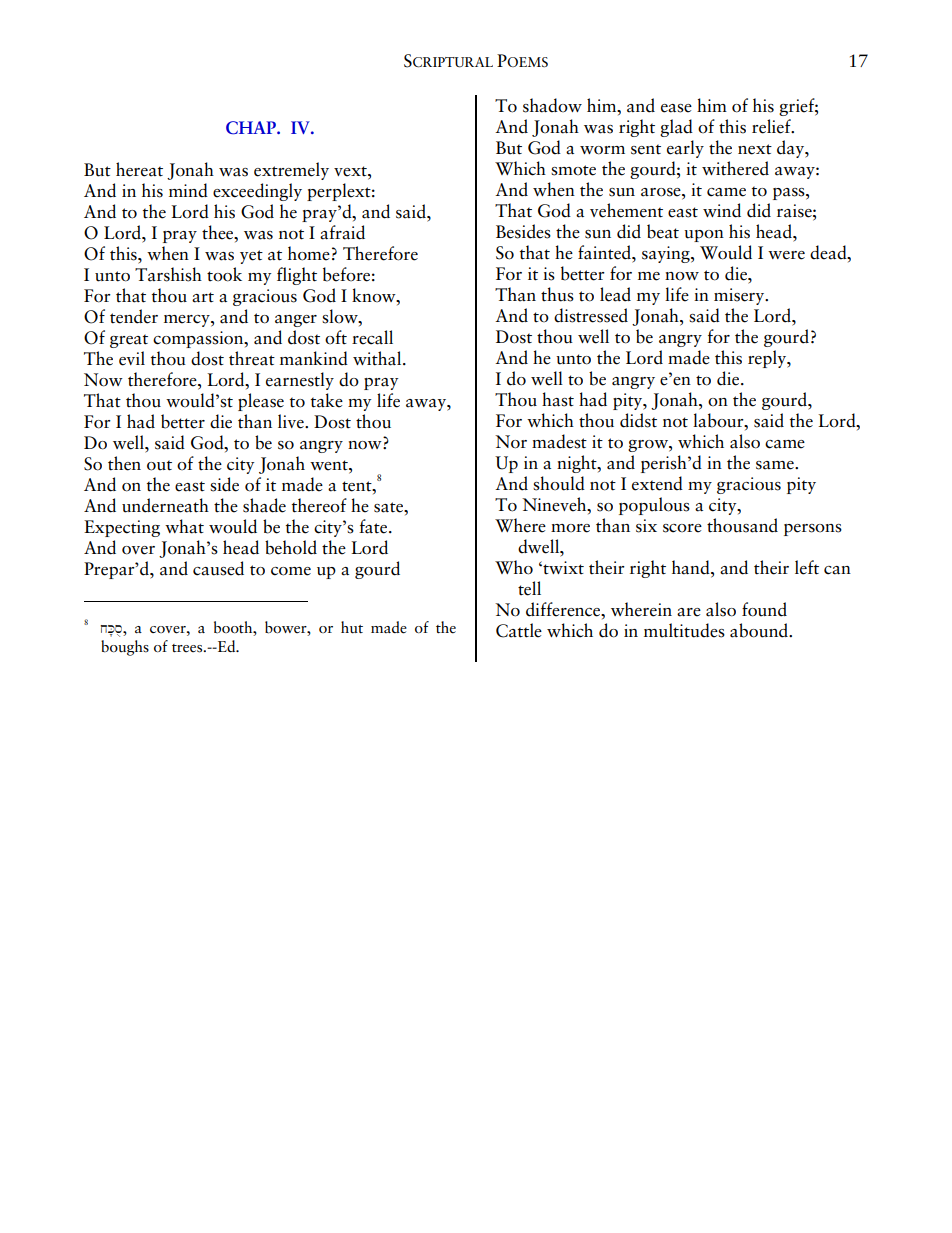 The height and width of the document is (1233, 952). I want to click on threat, so click(252, 358).
